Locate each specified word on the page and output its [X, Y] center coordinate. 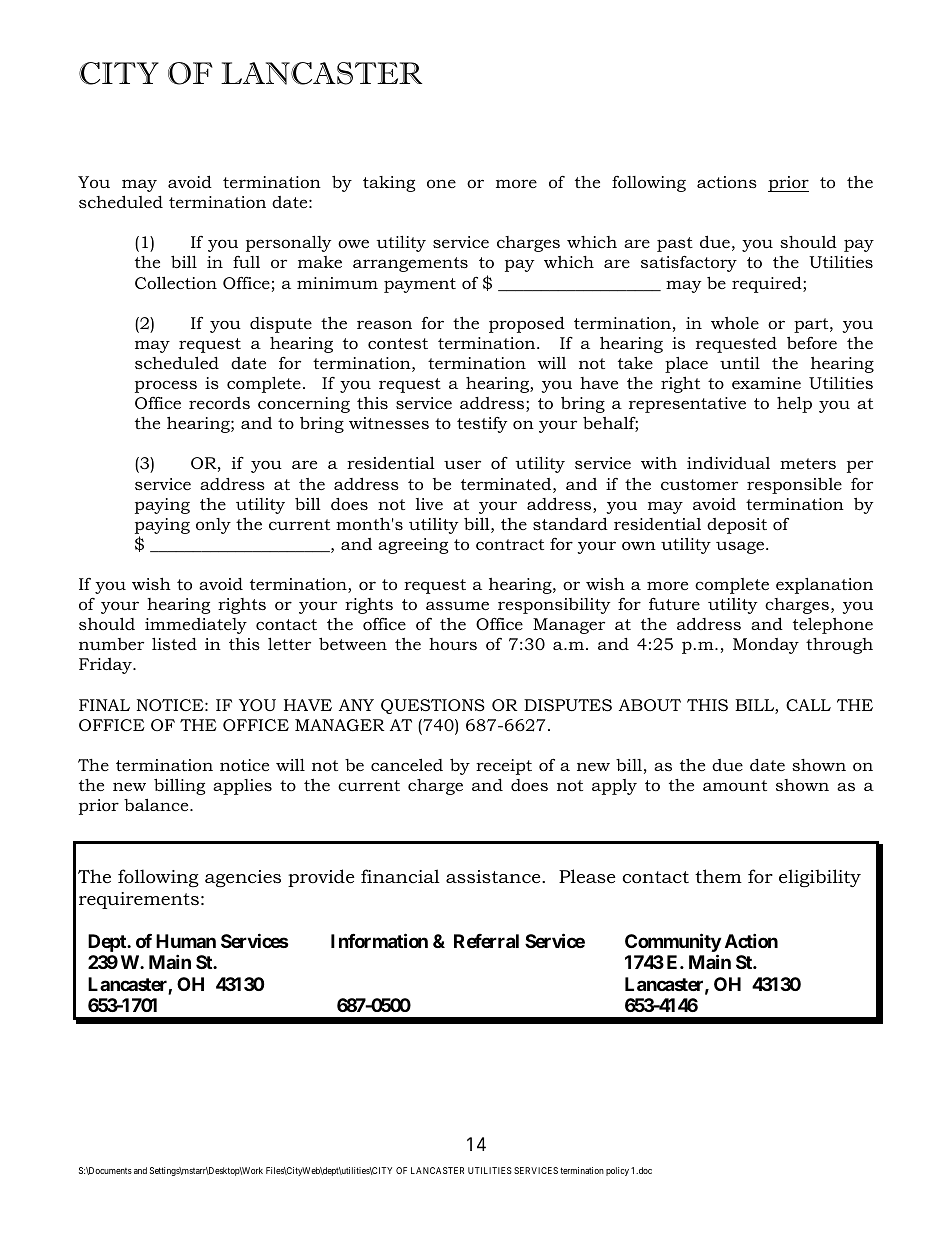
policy [617, 1171]
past [675, 244]
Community [673, 944]
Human [186, 941]
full [246, 262]
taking [389, 184]
